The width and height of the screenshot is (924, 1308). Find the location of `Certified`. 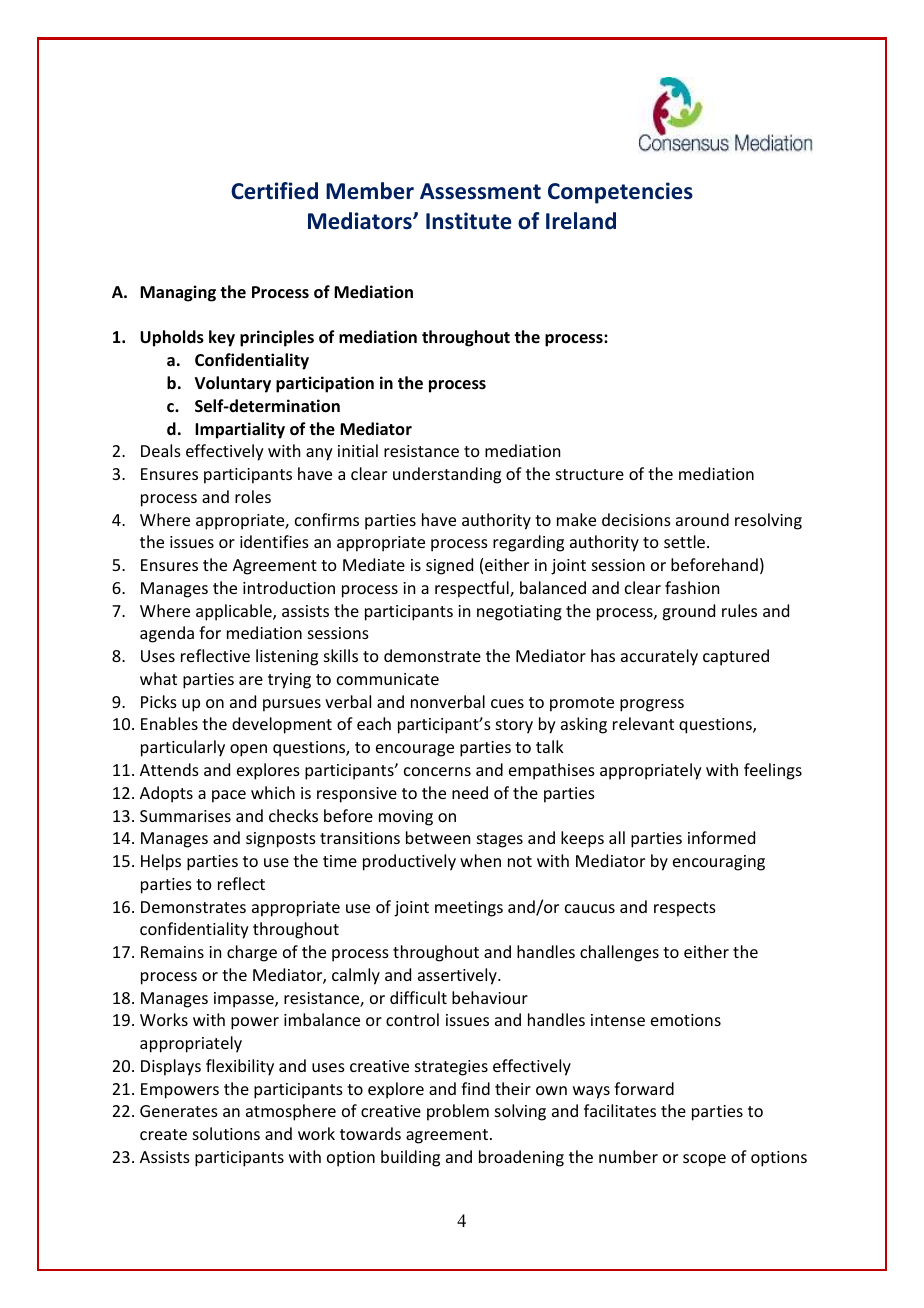

Certified is located at coordinates (274, 191).
